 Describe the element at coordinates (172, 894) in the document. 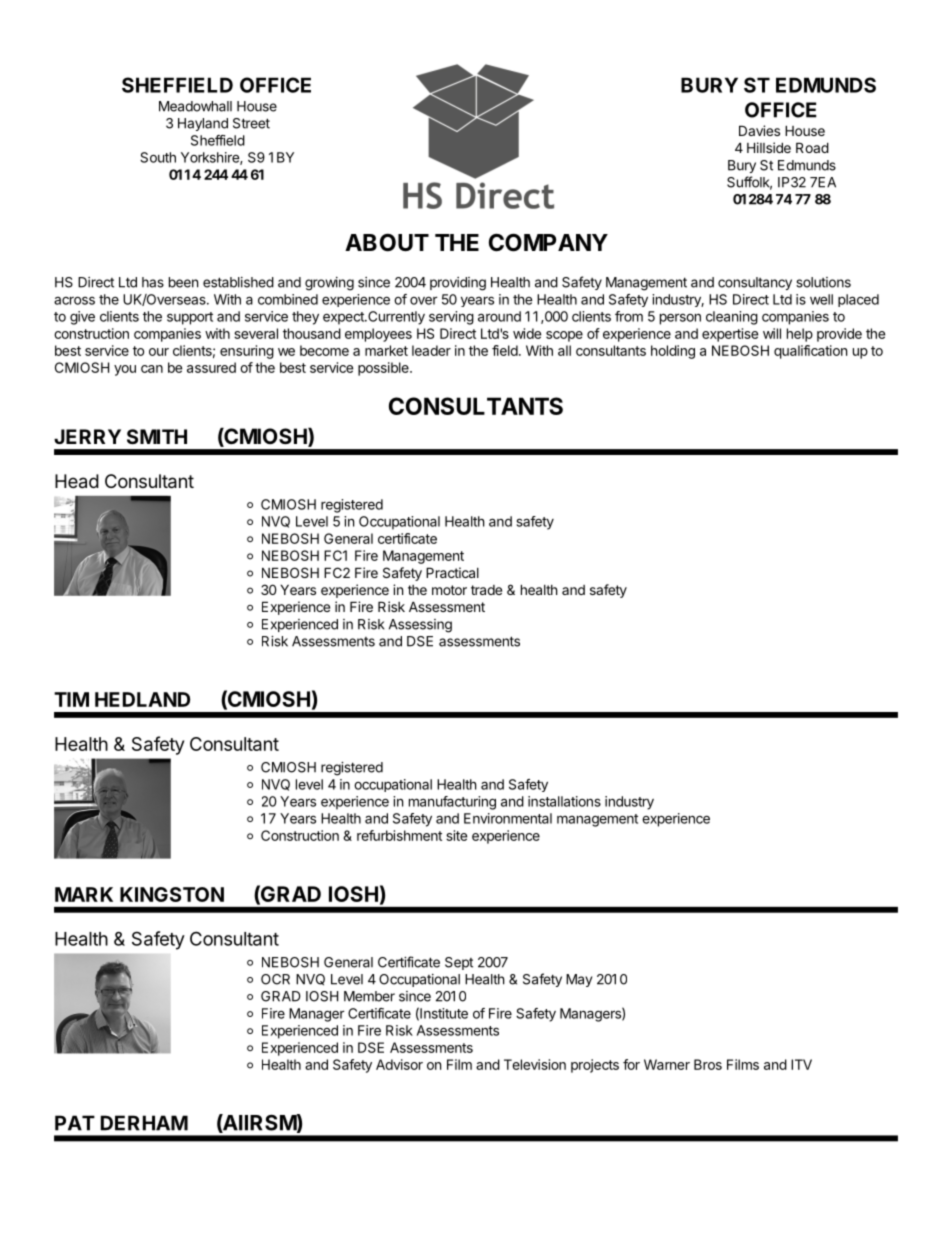

I see `KINGSTON` at that location.
